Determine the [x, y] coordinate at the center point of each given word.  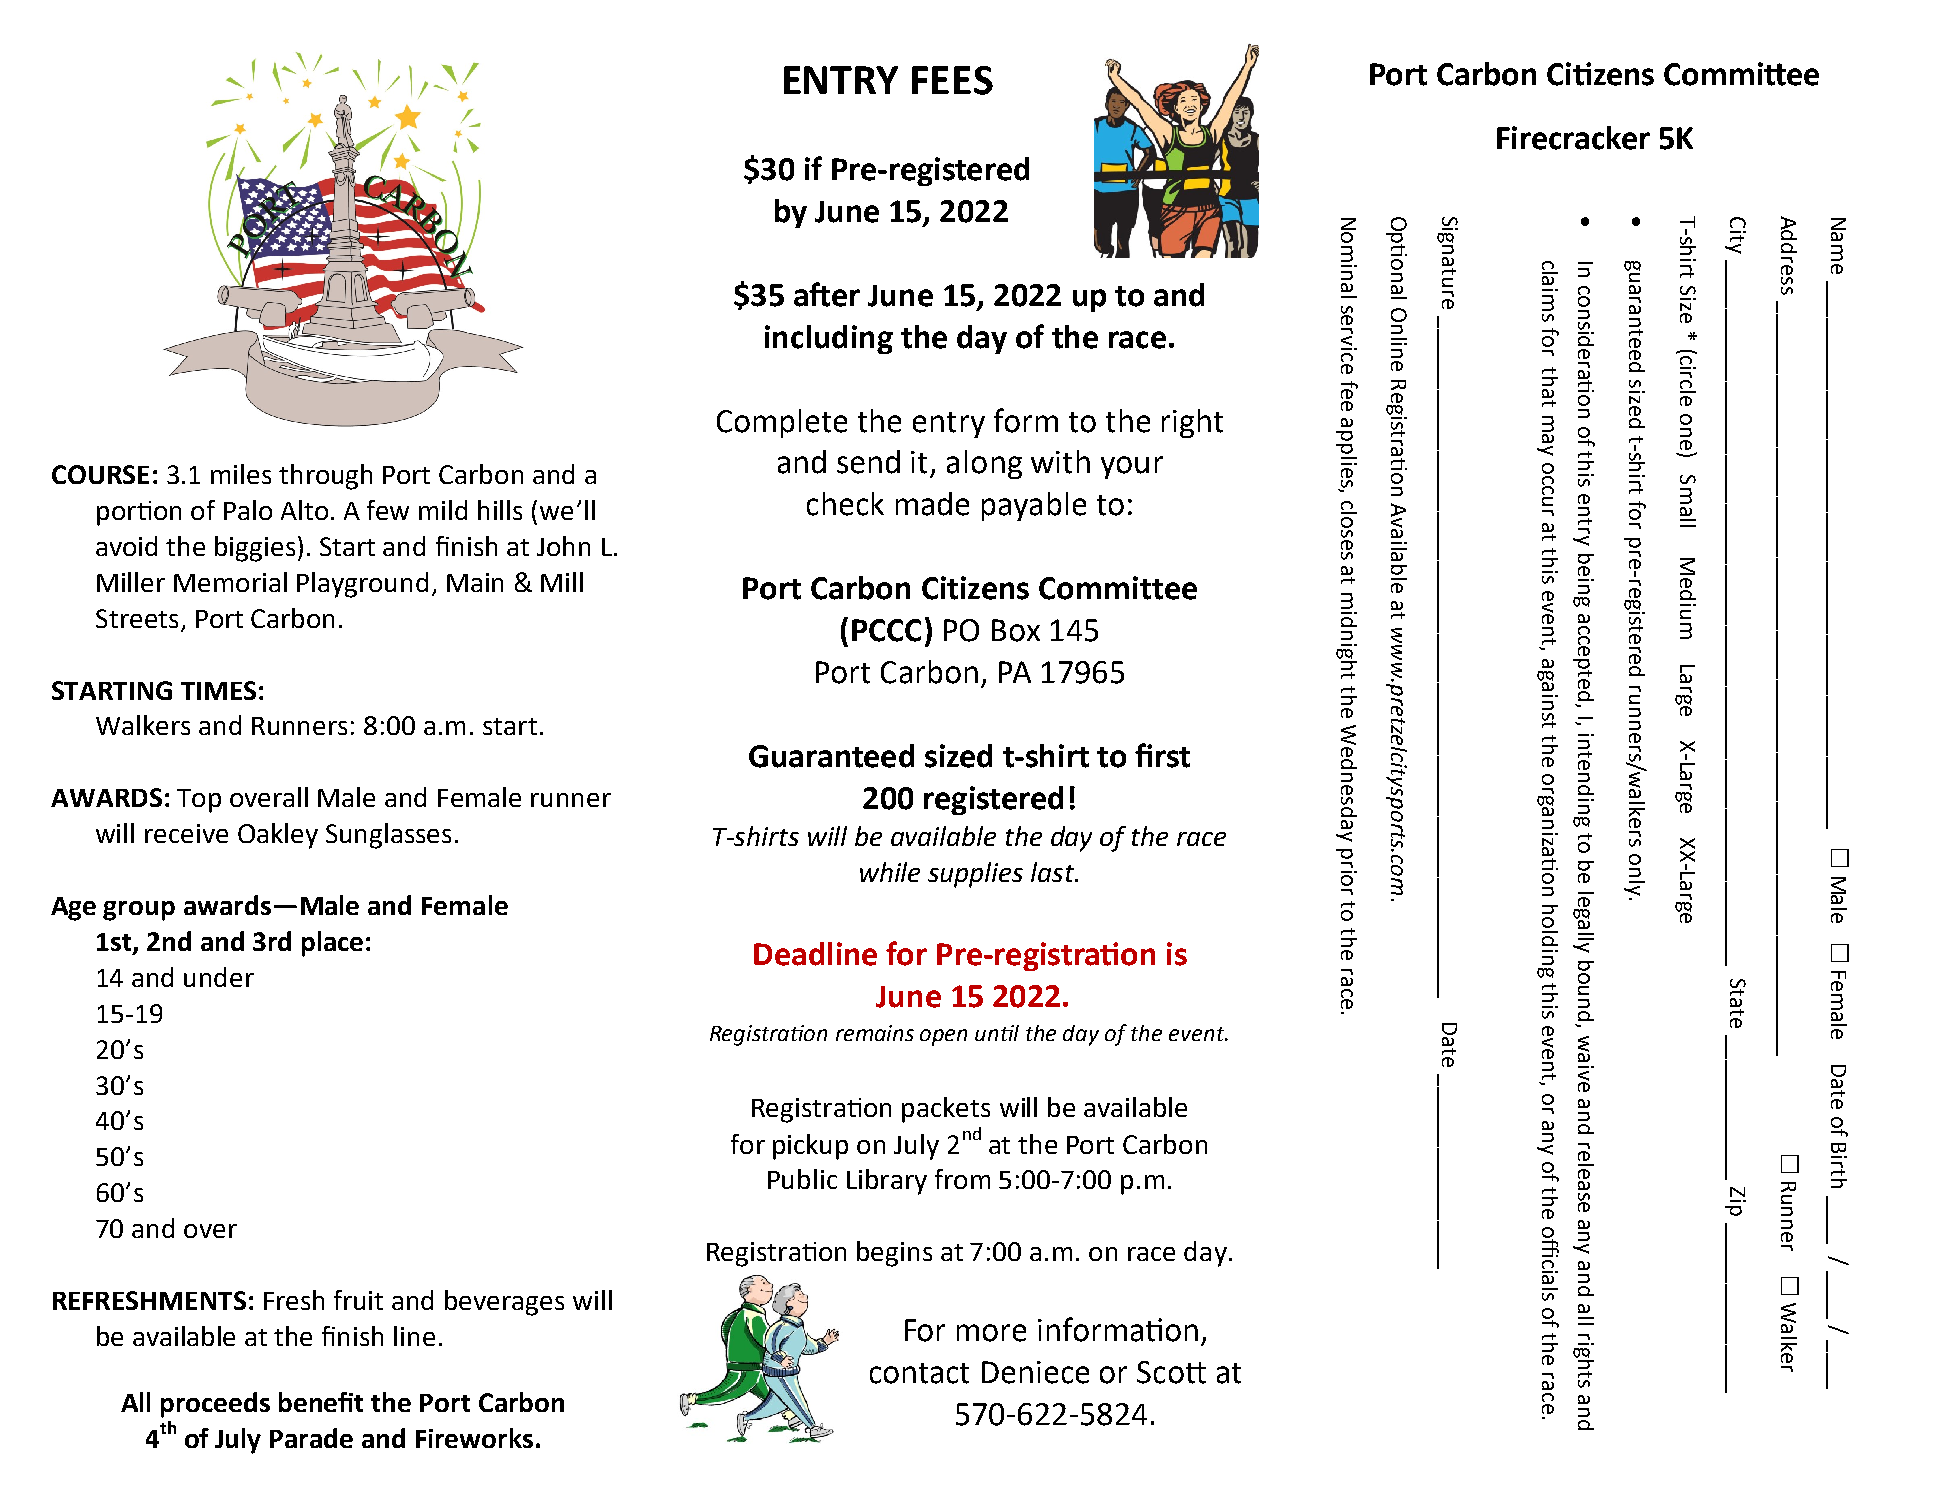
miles [241, 474]
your [1132, 467]
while [890, 872]
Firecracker [1573, 138]
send [868, 462]
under [219, 977]
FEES [952, 80]
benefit [321, 1402]
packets [946, 1110]
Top [199, 801]
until [997, 1033]
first [1162, 755]
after [827, 294]
